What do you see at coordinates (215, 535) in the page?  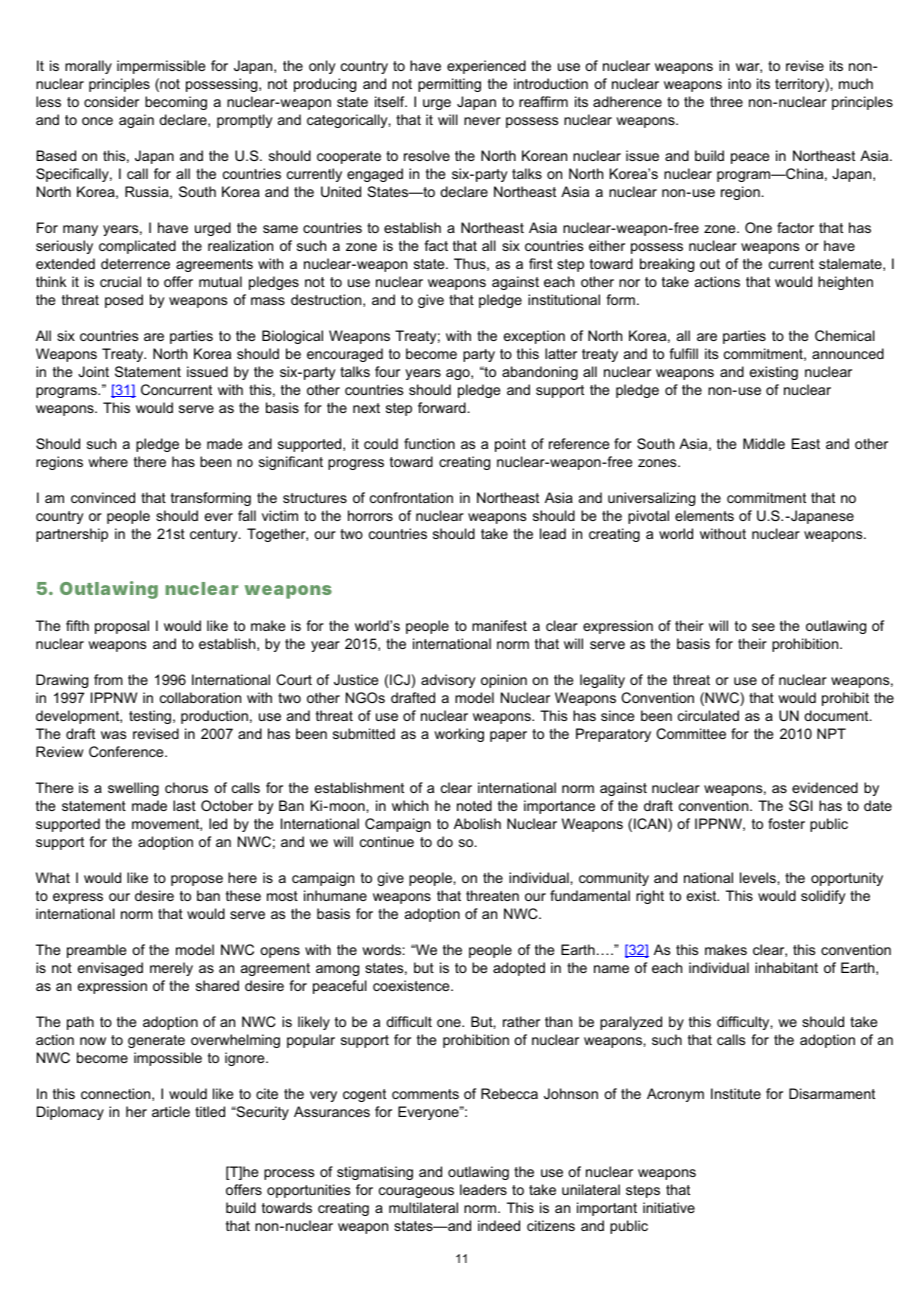 I see `century` at bounding box center [215, 535].
